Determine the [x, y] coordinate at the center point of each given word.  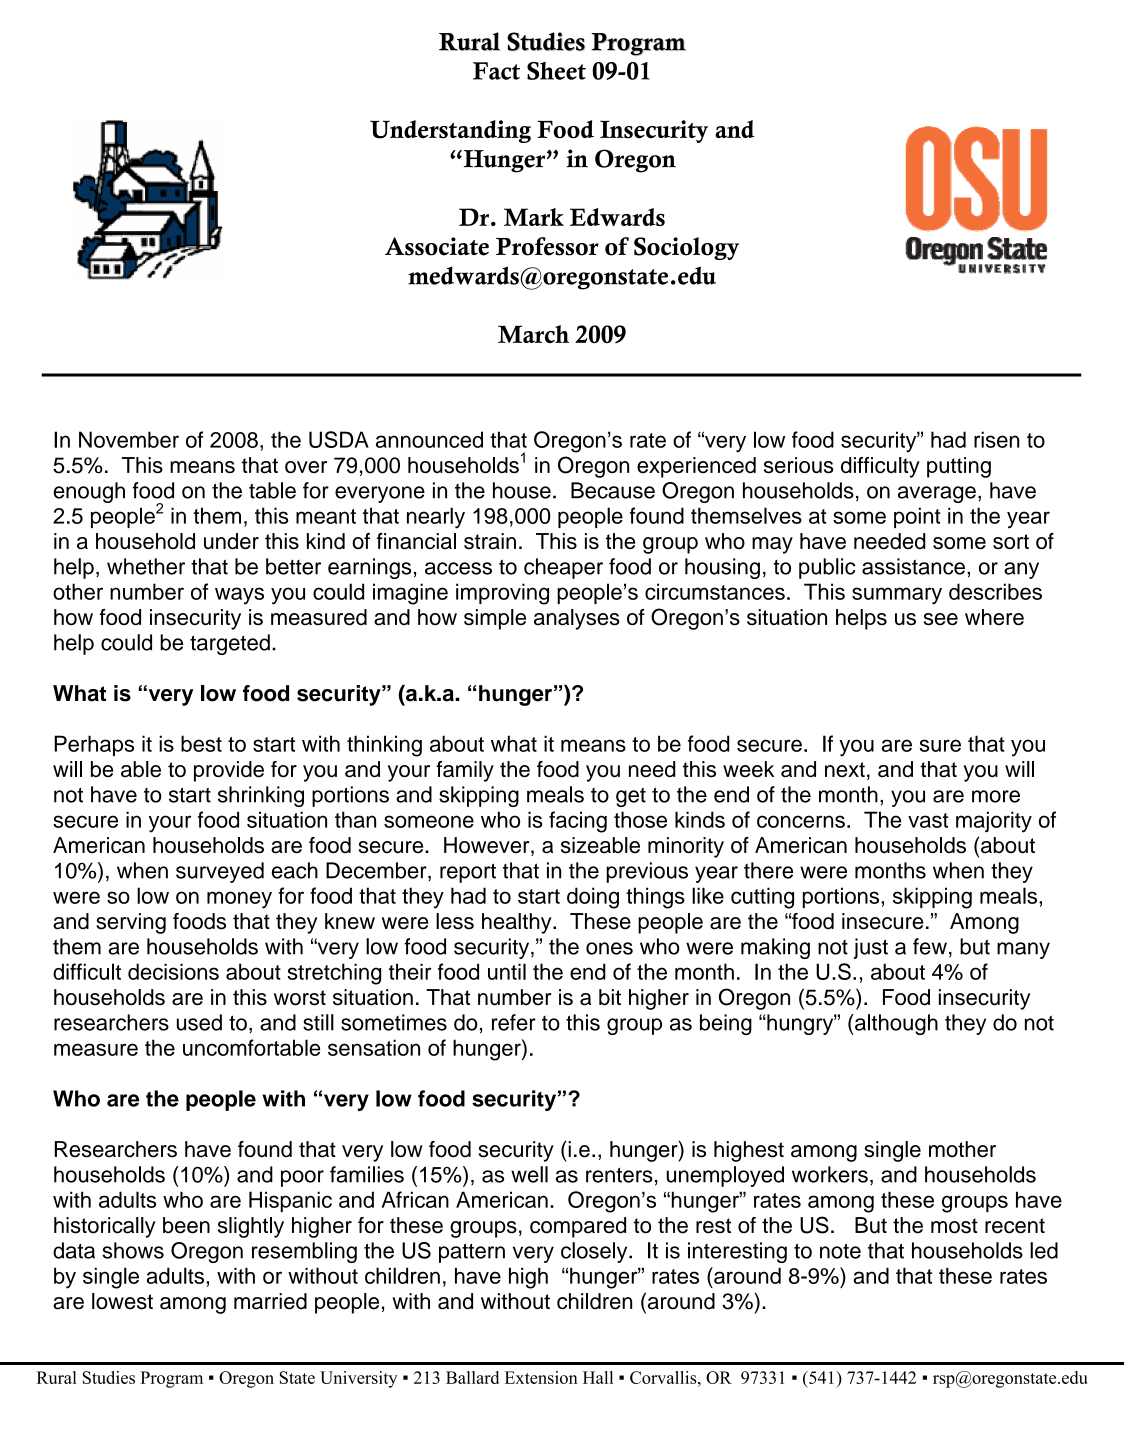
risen [997, 439]
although [895, 1024]
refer [514, 1022]
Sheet [556, 71]
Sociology [686, 248]
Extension [541, 1377]
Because [613, 490]
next [845, 770]
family [465, 771]
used [199, 1022]
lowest [122, 1301]
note [840, 1251]
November [129, 439]
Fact [496, 71]
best [201, 743]
